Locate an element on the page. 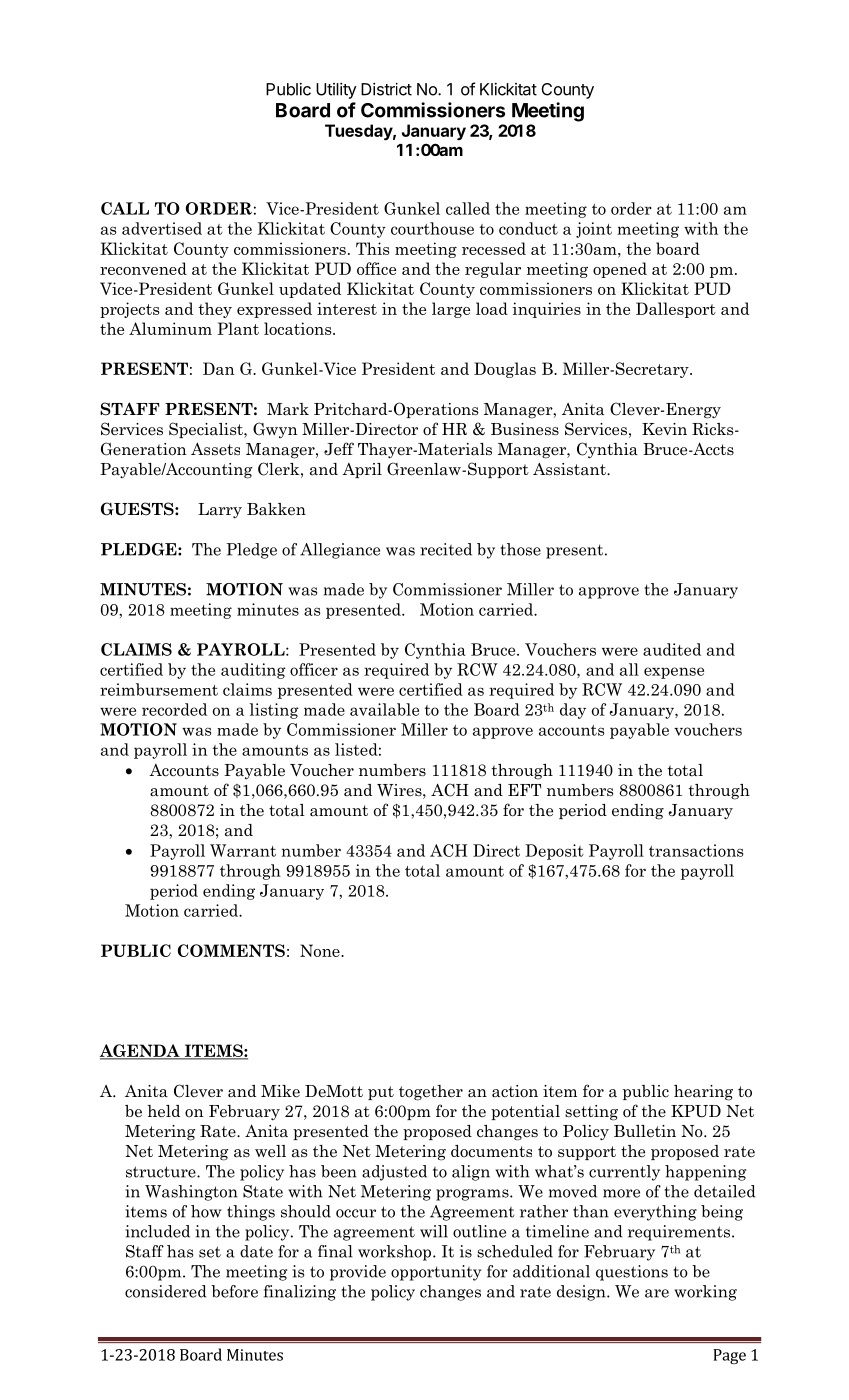 The height and width of the document is (1400, 849). AGENDA is located at coordinates (141, 1052).
